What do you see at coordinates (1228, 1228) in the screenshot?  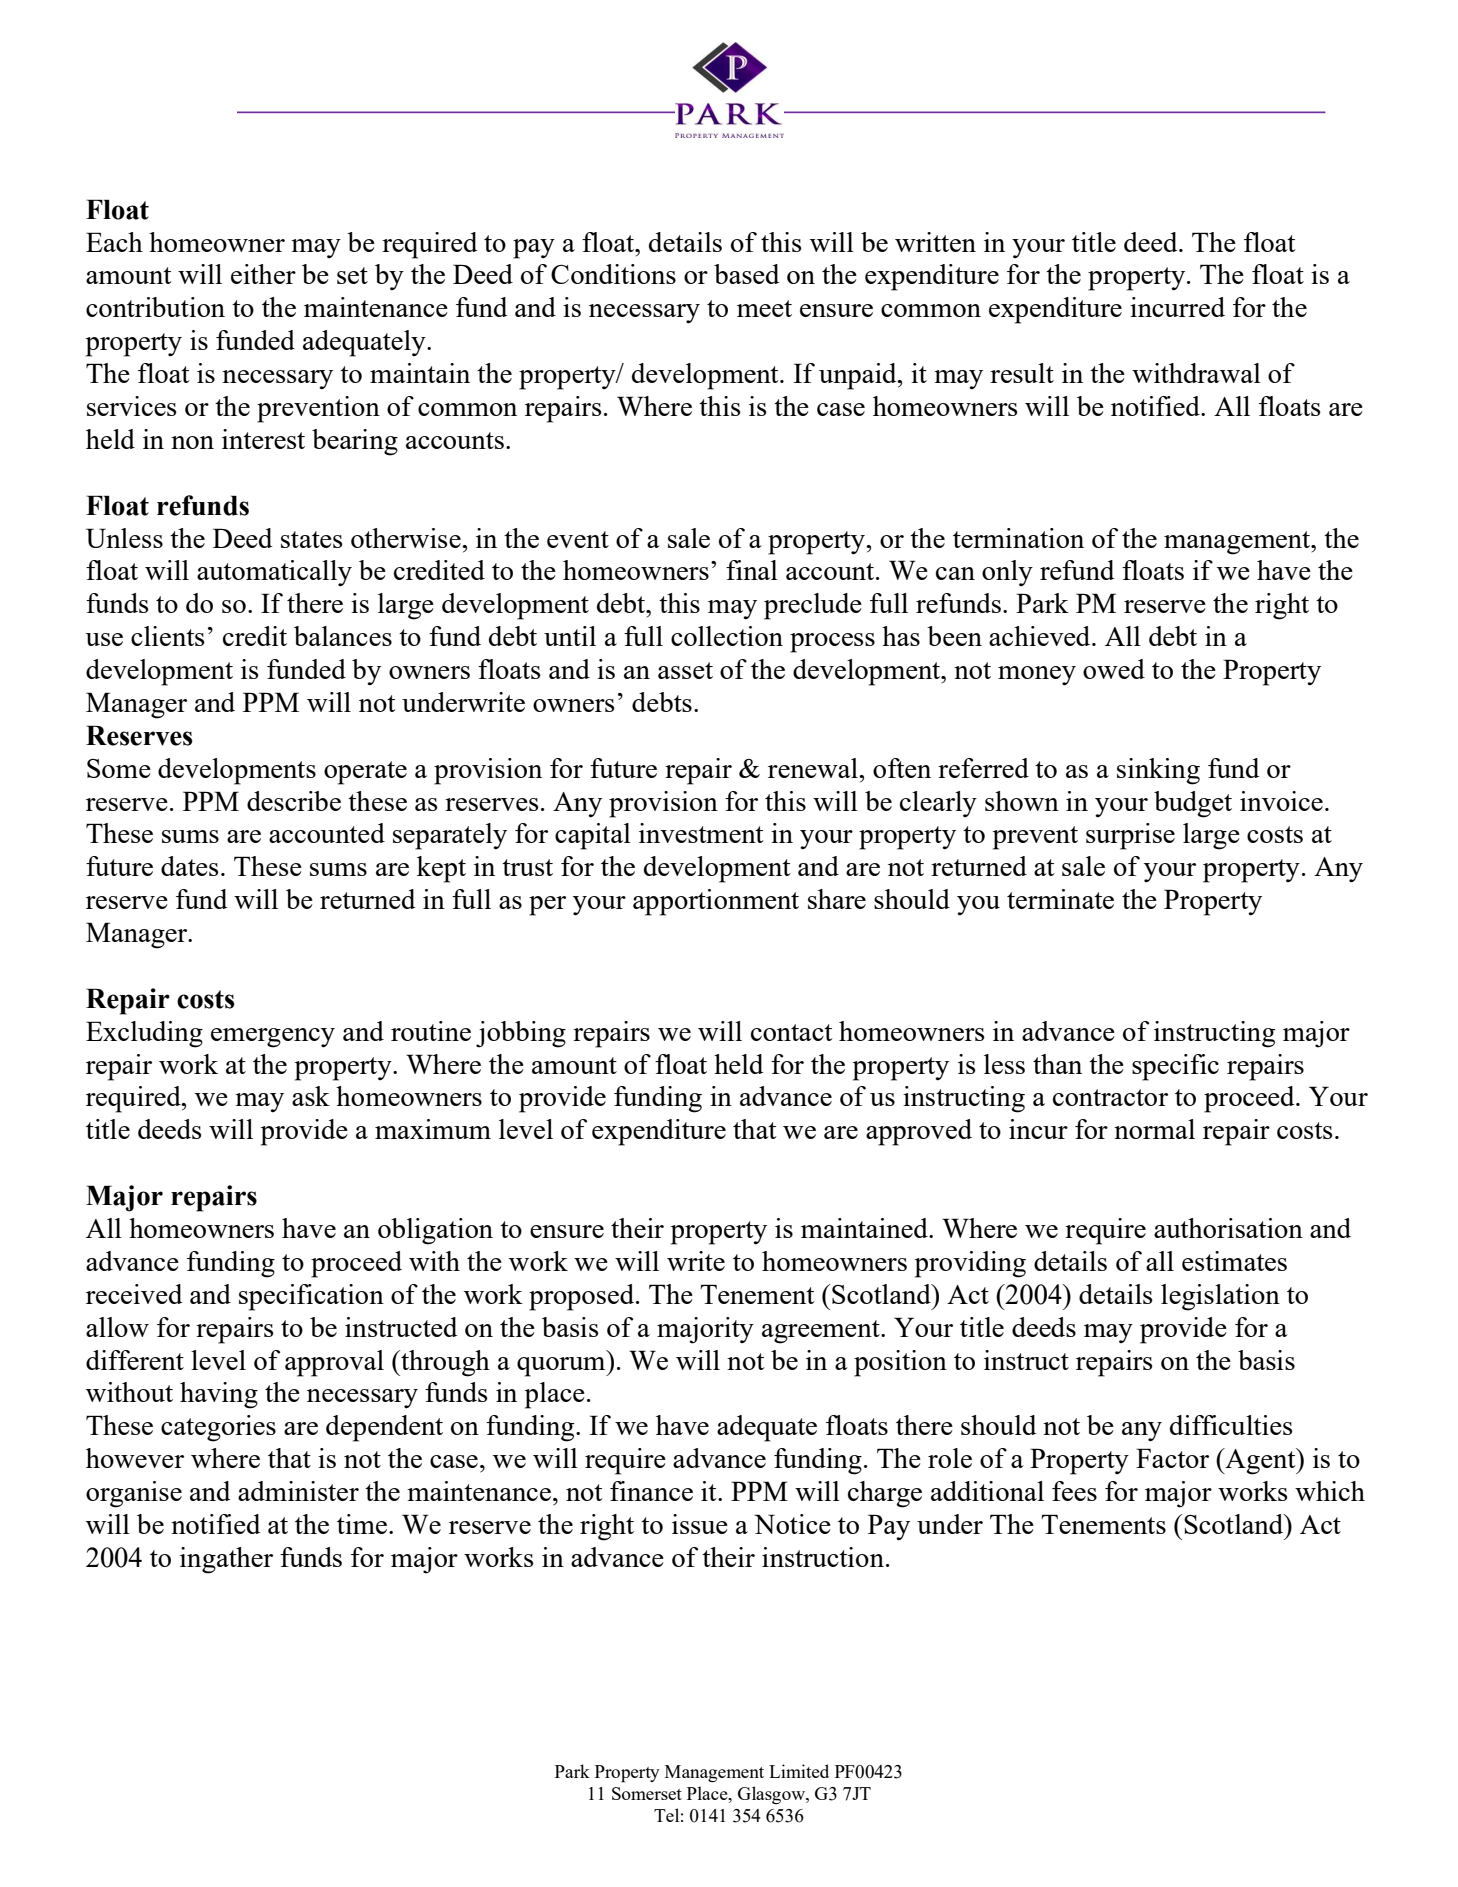 I see `authorisation` at bounding box center [1228, 1228].
